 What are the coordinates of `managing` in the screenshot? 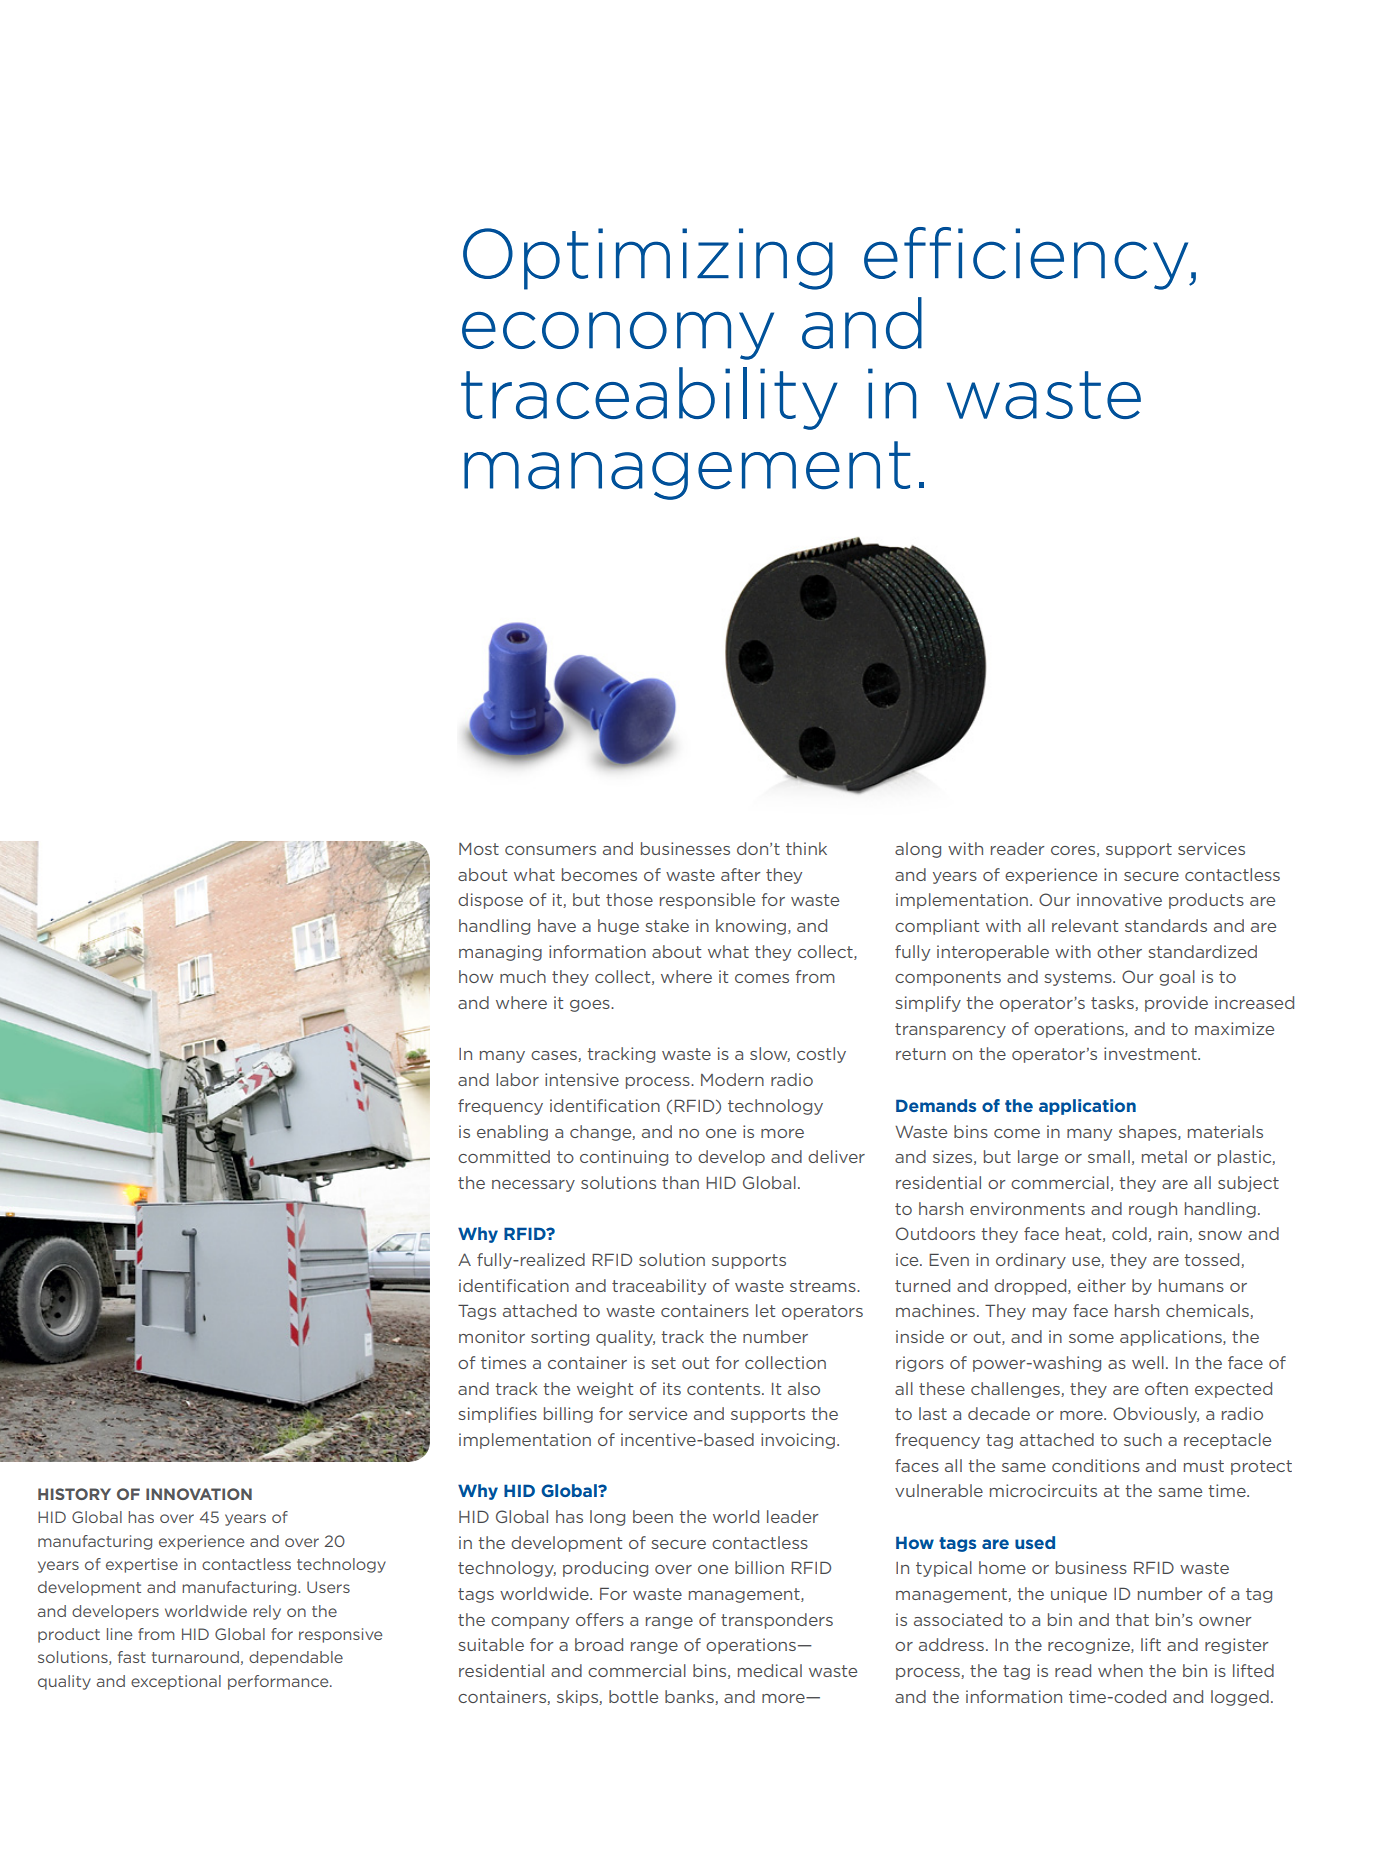 It's located at (500, 953).
